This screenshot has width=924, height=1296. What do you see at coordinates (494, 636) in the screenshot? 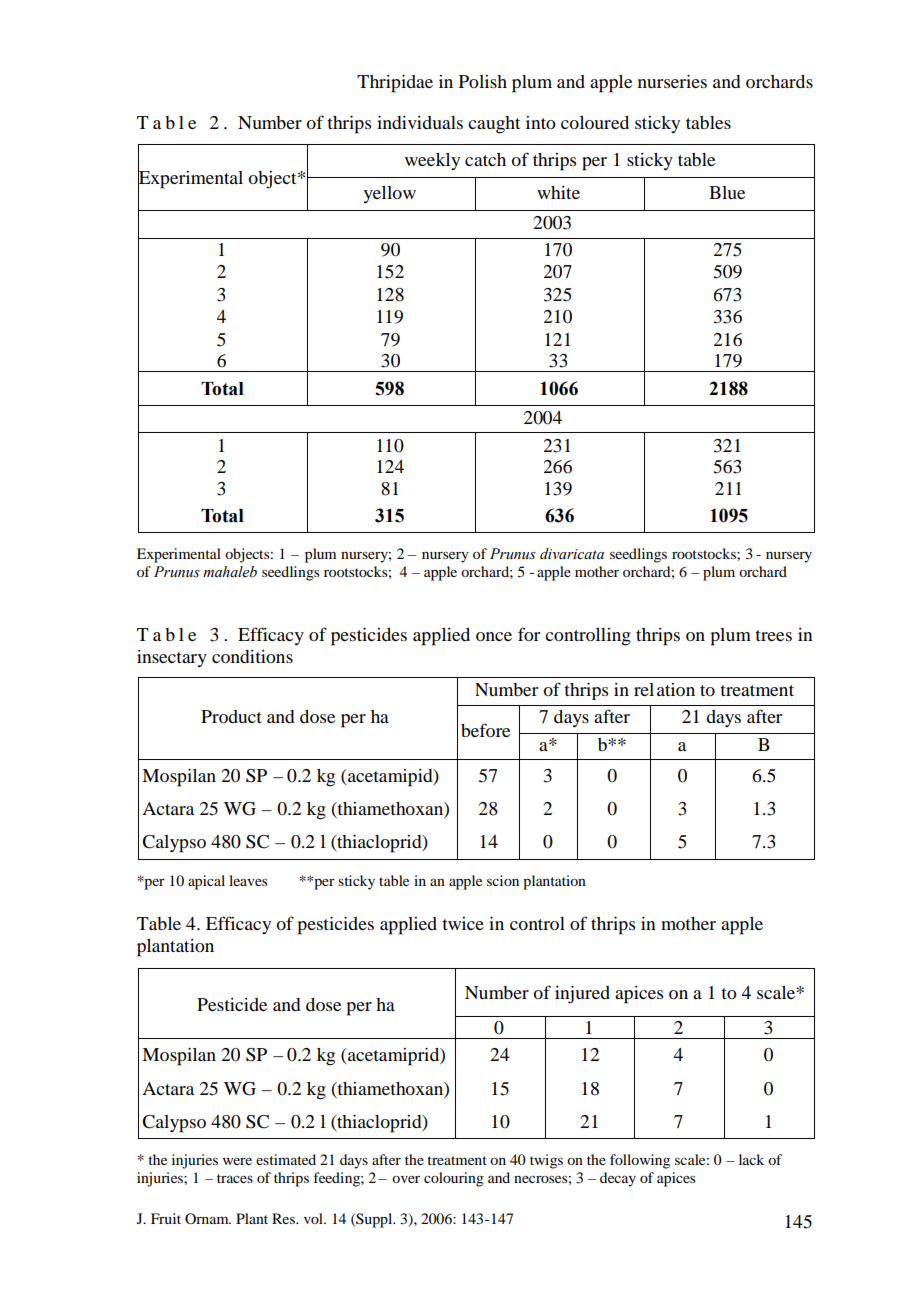
I see `once` at bounding box center [494, 636].
